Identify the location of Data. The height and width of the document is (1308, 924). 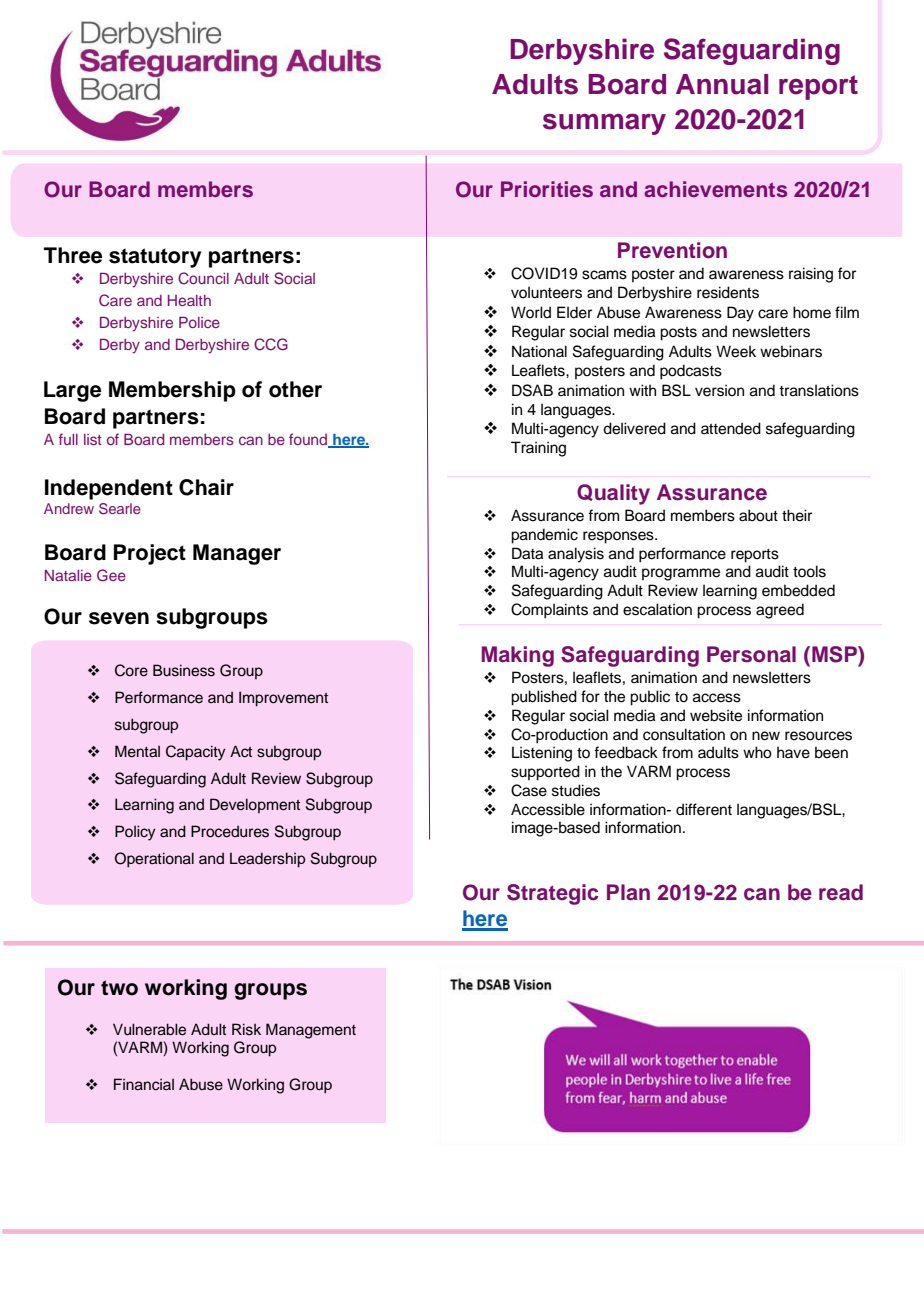
(527, 553).
